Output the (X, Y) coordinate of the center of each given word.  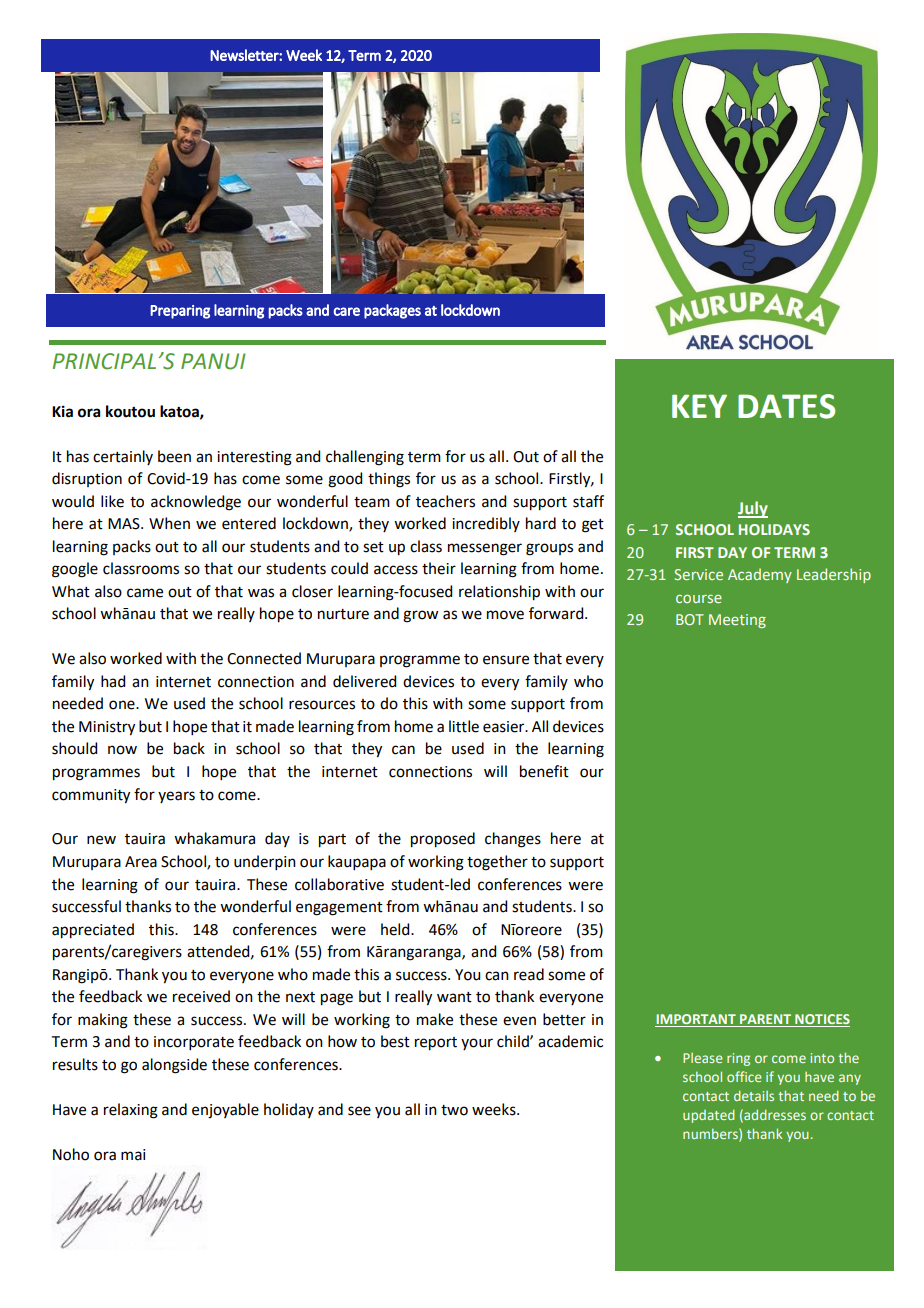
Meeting (737, 621)
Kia (62, 411)
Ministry (107, 728)
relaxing (131, 1111)
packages (392, 311)
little (464, 726)
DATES (786, 406)
